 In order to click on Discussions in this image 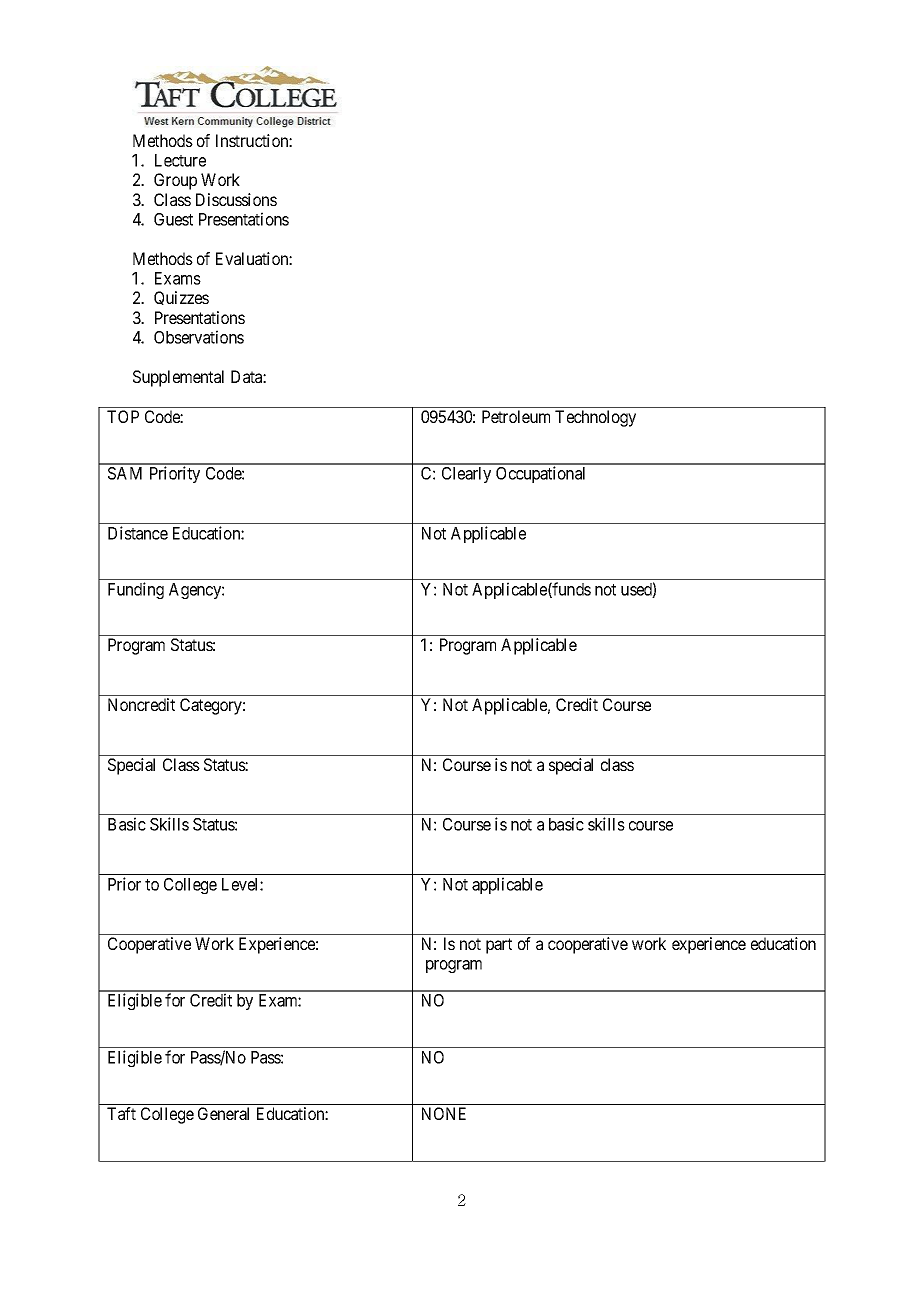, I will do `click(236, 199)`.
